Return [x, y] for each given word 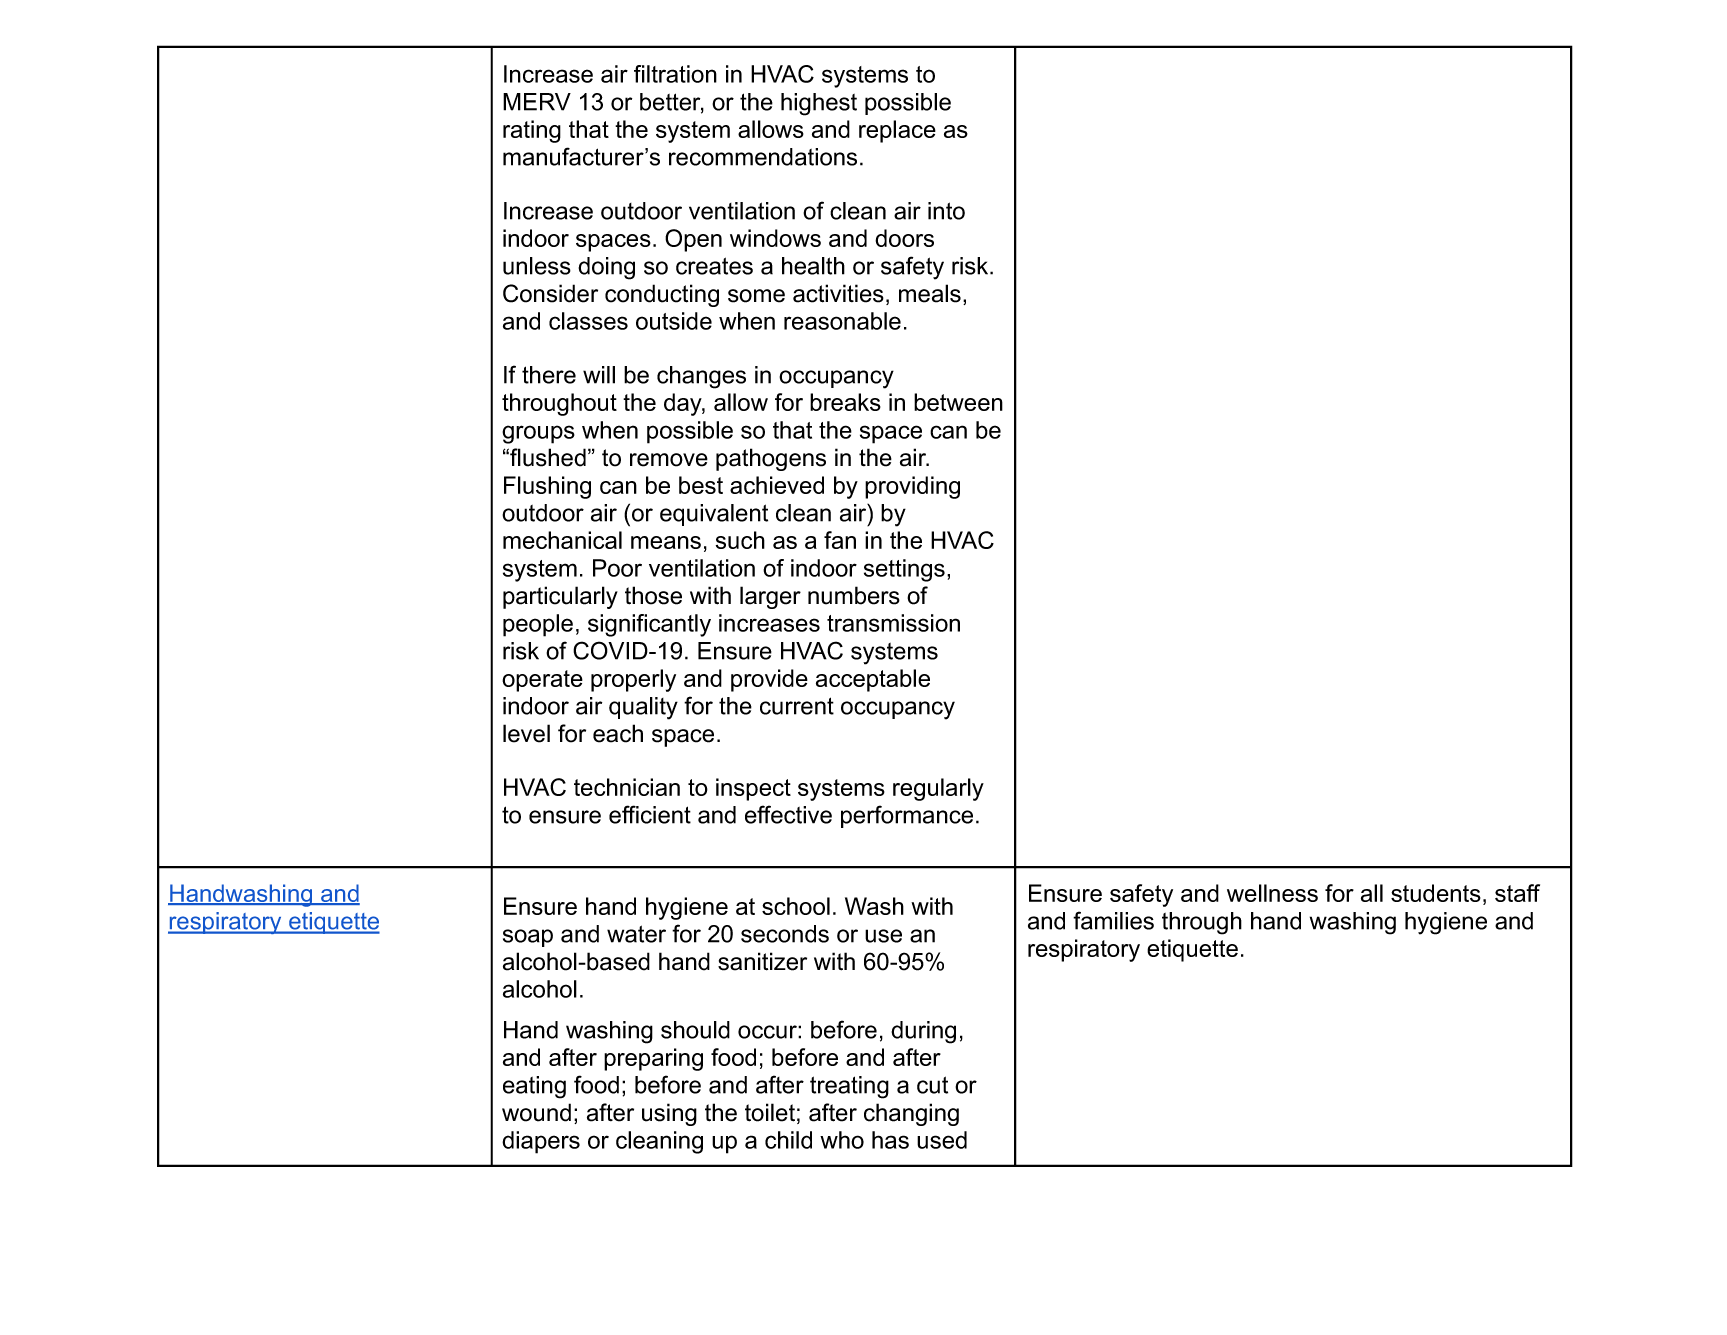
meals [930, 293]
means [666, 542]
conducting [662, 295]
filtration [675, 74]
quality [643, 708]
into [946, 211]
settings [904, 570]
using [669, 1114]
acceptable [873, 680]
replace [897, 131]
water [636, 934]
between [958, 402]
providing [912, 487]
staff [1517, 893]
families [1113, 920]
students [1436, 893]
